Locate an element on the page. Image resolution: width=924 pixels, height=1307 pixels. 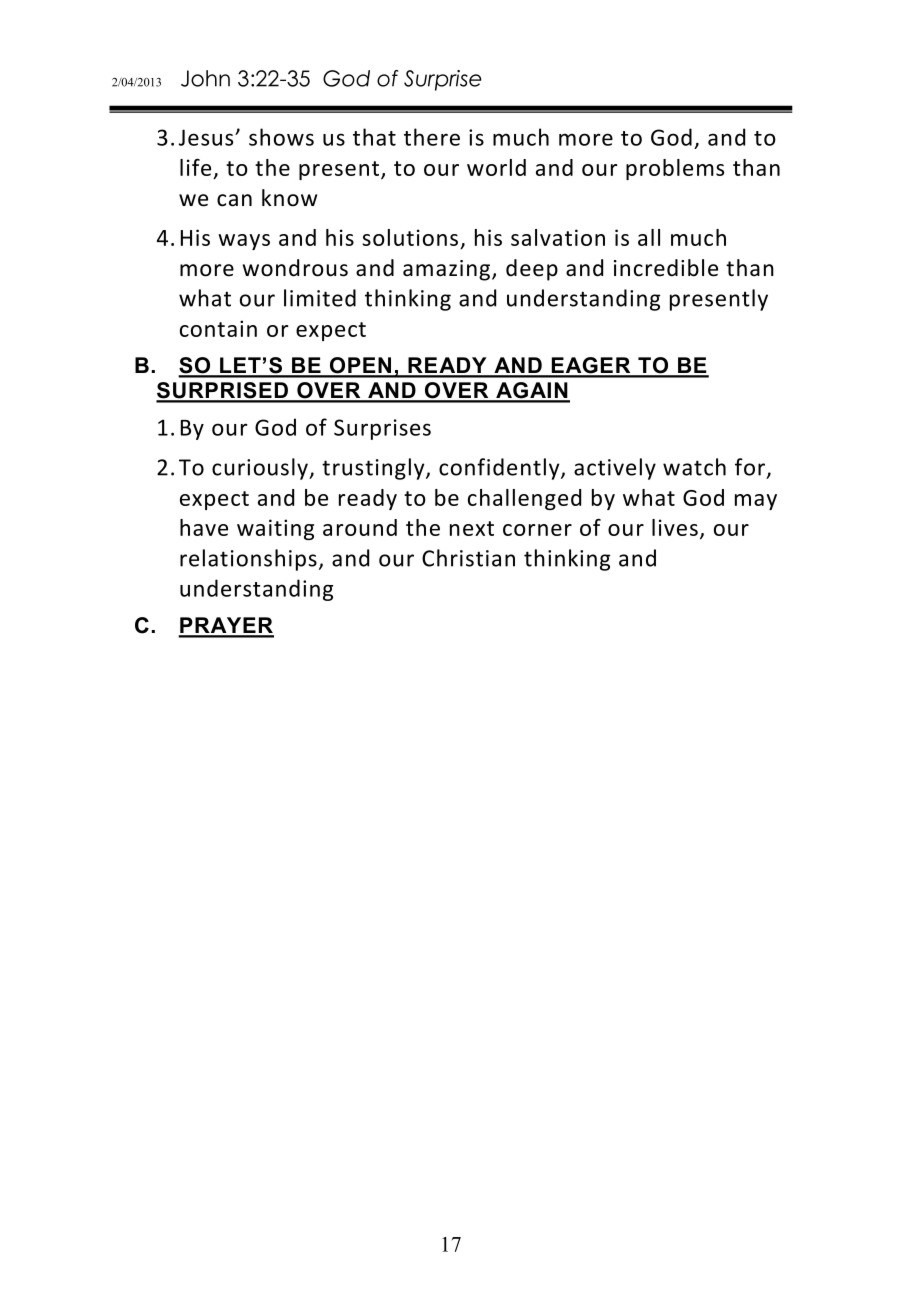
Christian is located at coordinates (468, 558).
